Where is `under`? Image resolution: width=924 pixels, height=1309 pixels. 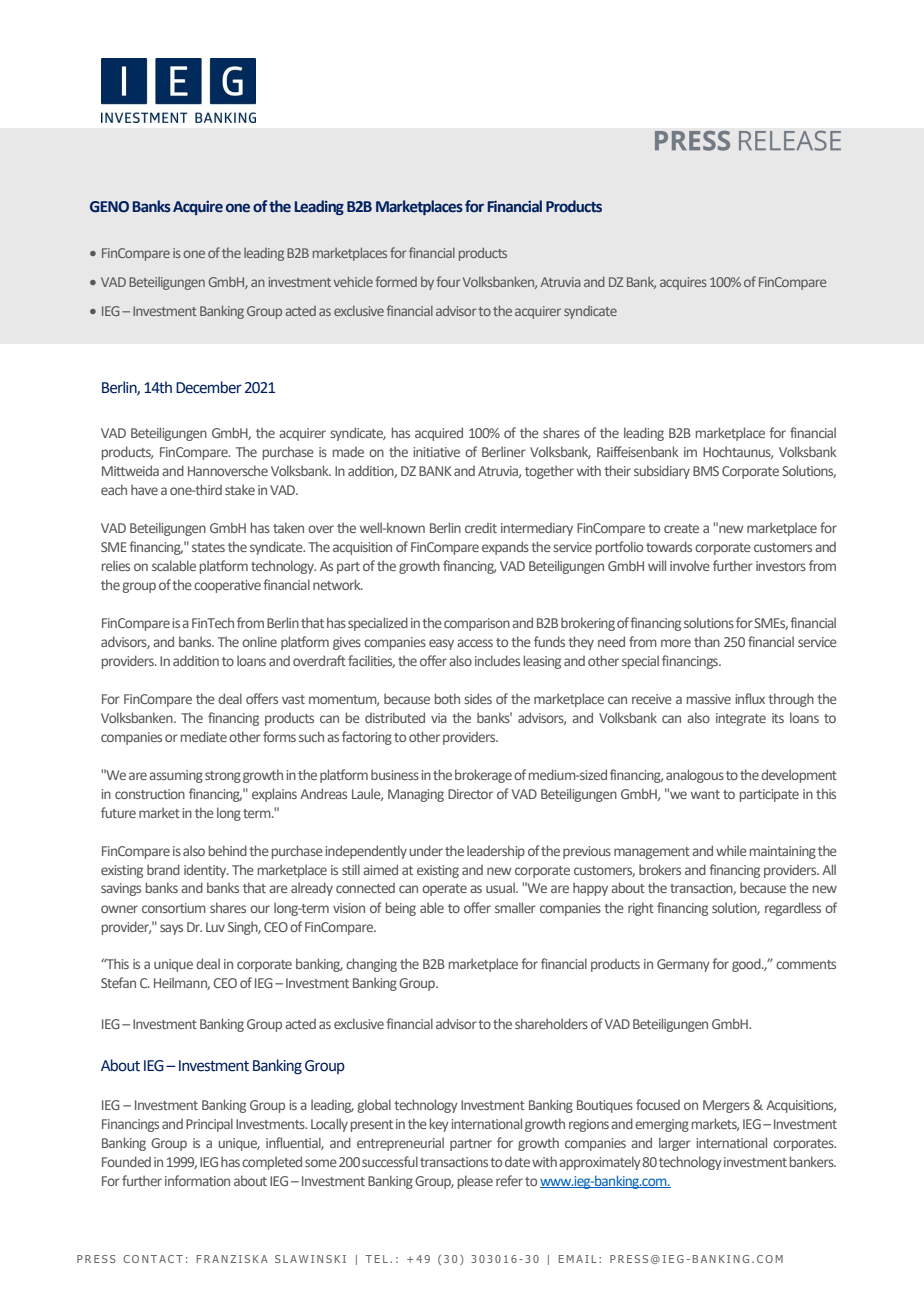 under is located at coordinates (426, 850).
